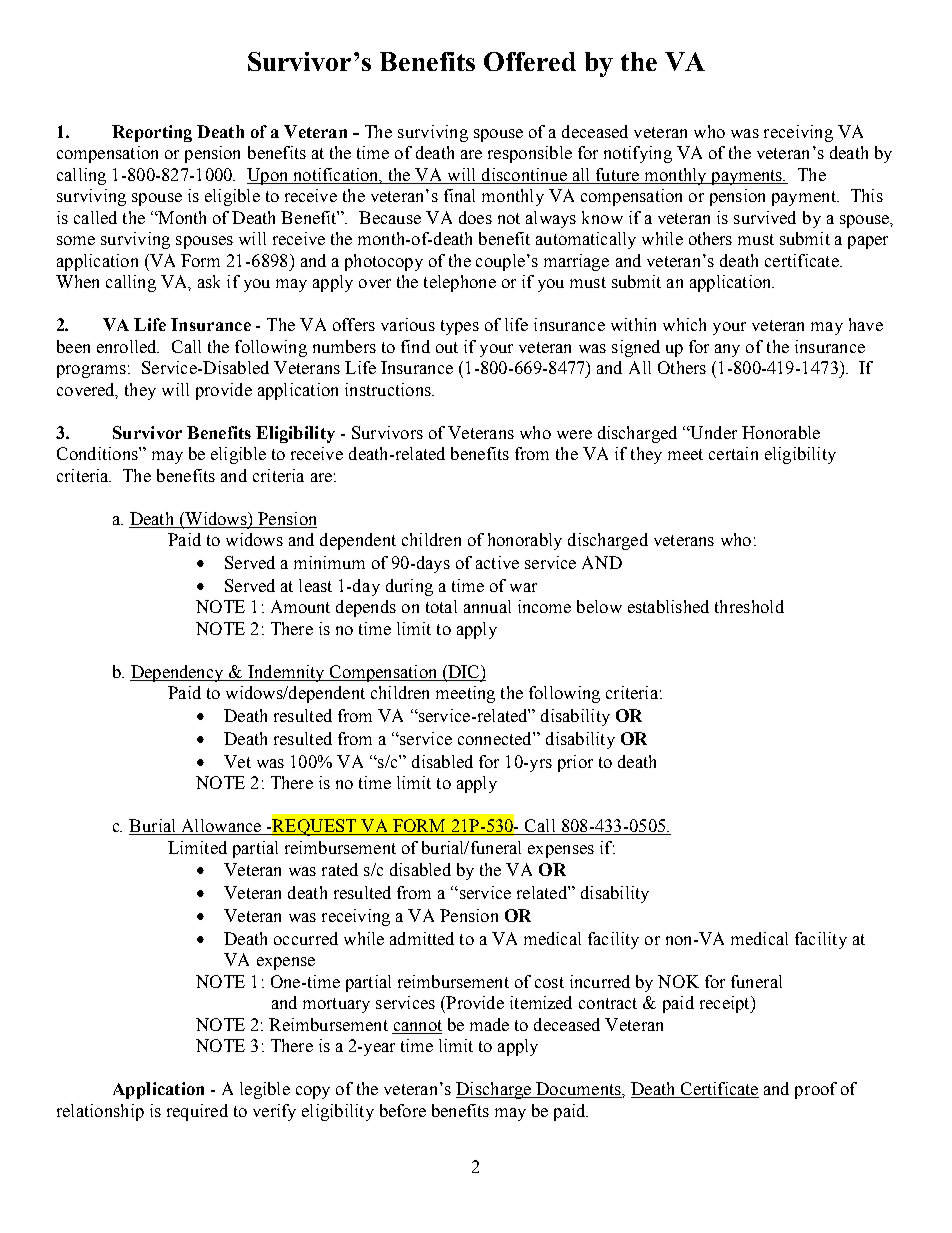 The image size is (952, 1233). Describe the element at coordinates (487, 606) in the screenshot. I see `annual` at that location.
